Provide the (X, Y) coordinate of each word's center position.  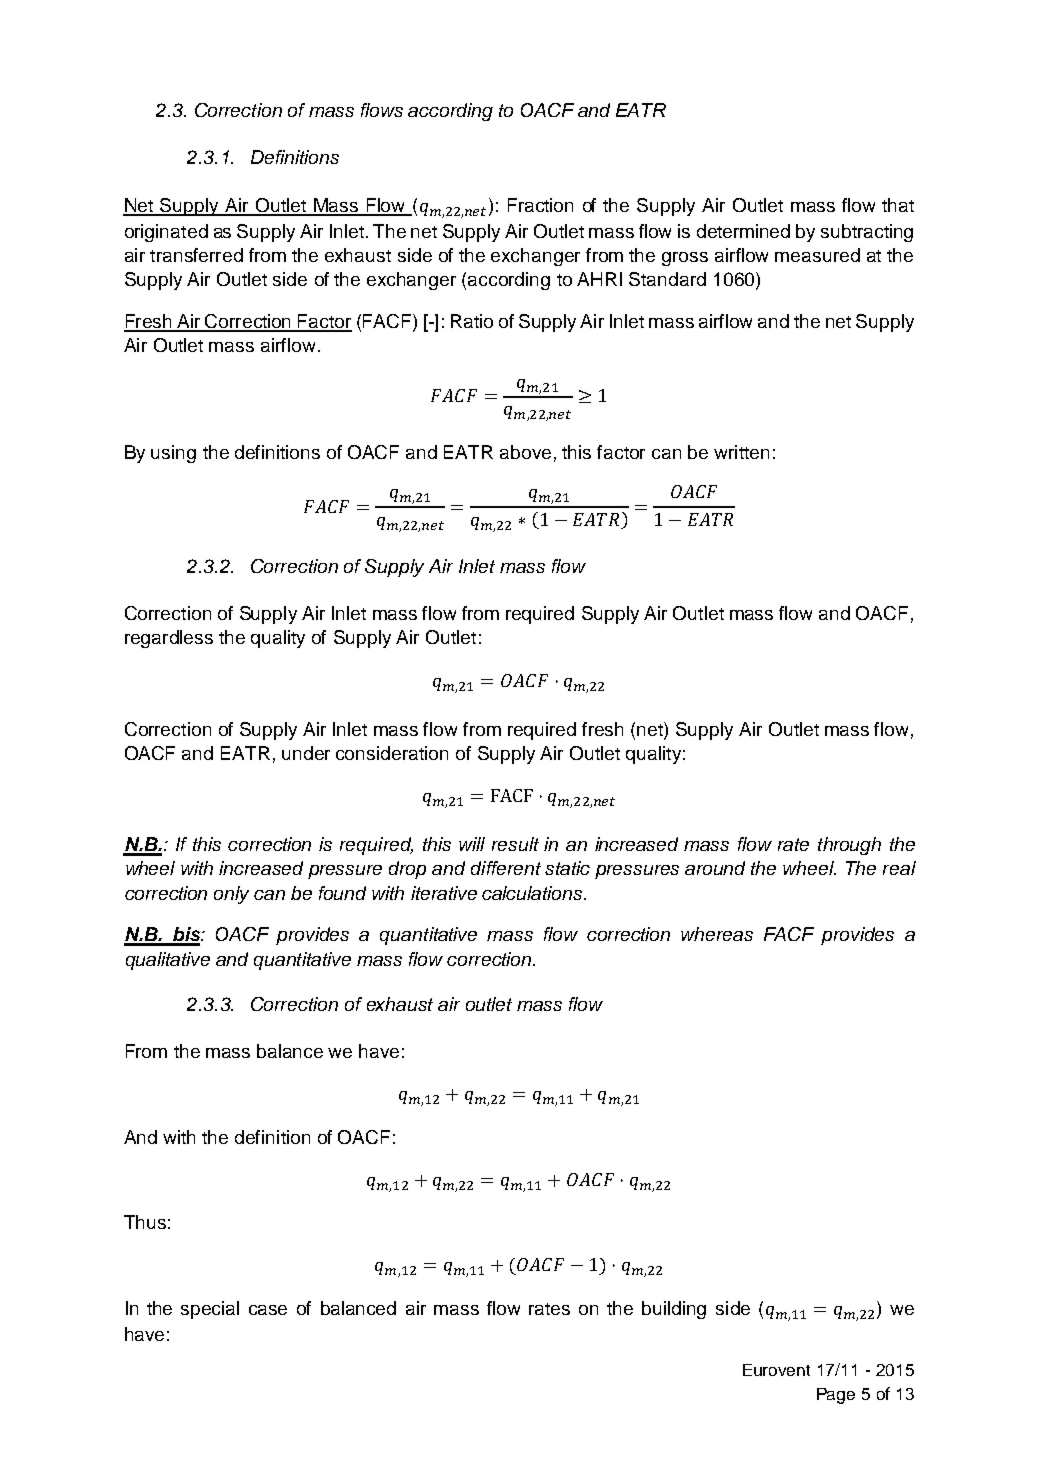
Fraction (540, 205)
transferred (196, 255)
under (306, 753)
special (210, 1310)
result (515, 844)
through (849, 846)
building (674, 1310)
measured (817, 255)
